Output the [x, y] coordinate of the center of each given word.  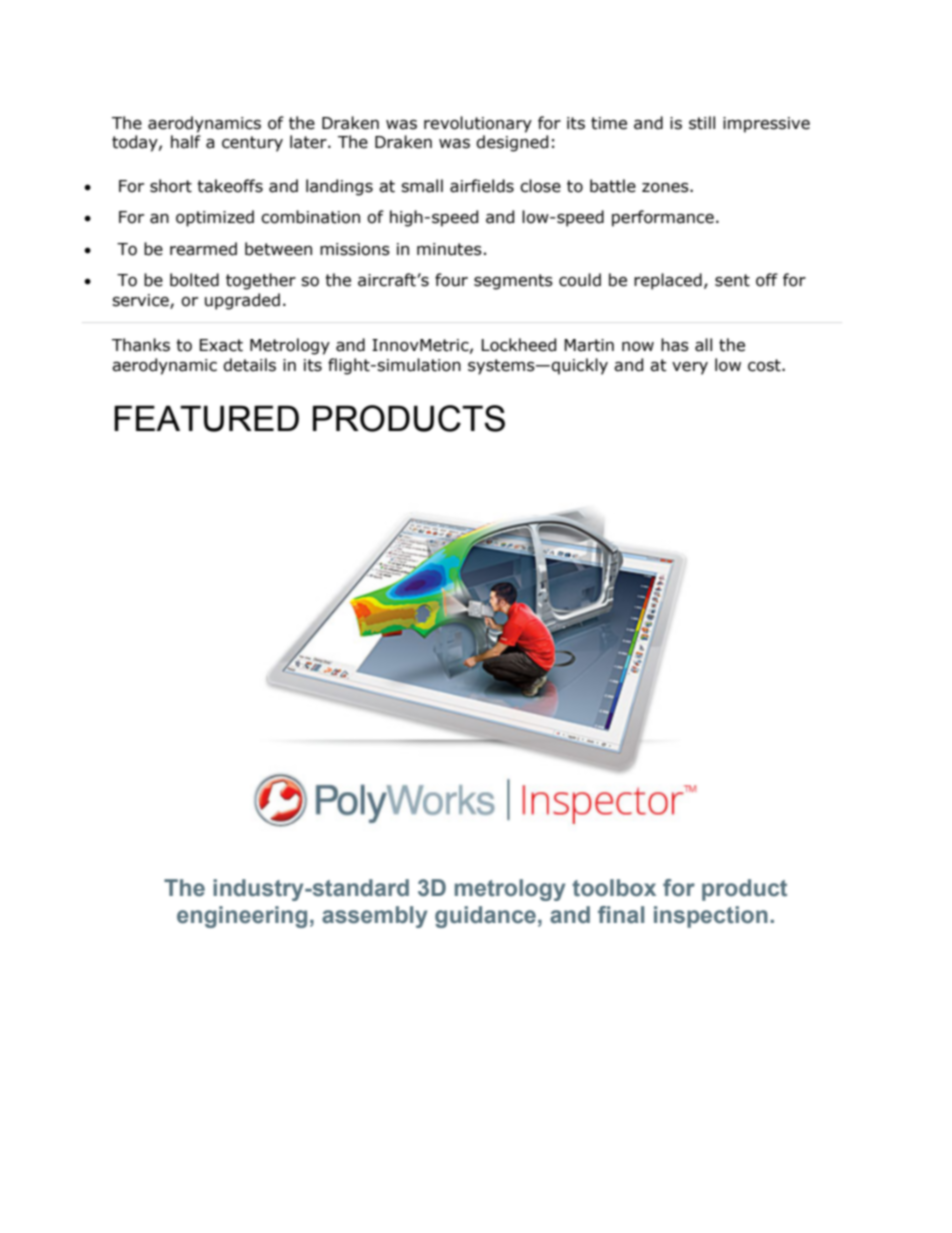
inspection [711, 917]
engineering [242, 917]
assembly [375, 917]
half [186, 142]
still [702, 123]
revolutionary [478, 124]
